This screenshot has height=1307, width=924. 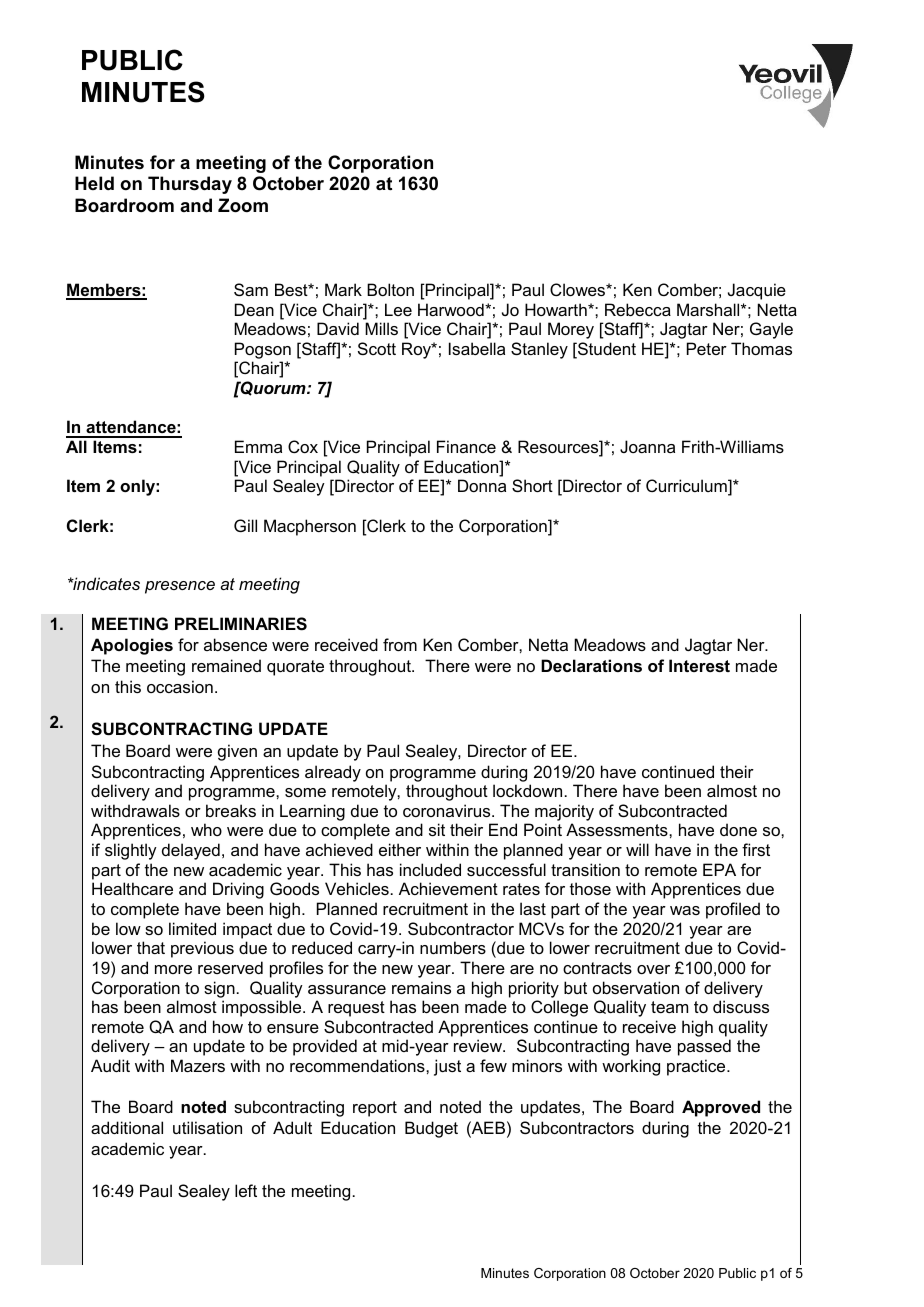 I want to click on from, so click(x=400, y=644).
